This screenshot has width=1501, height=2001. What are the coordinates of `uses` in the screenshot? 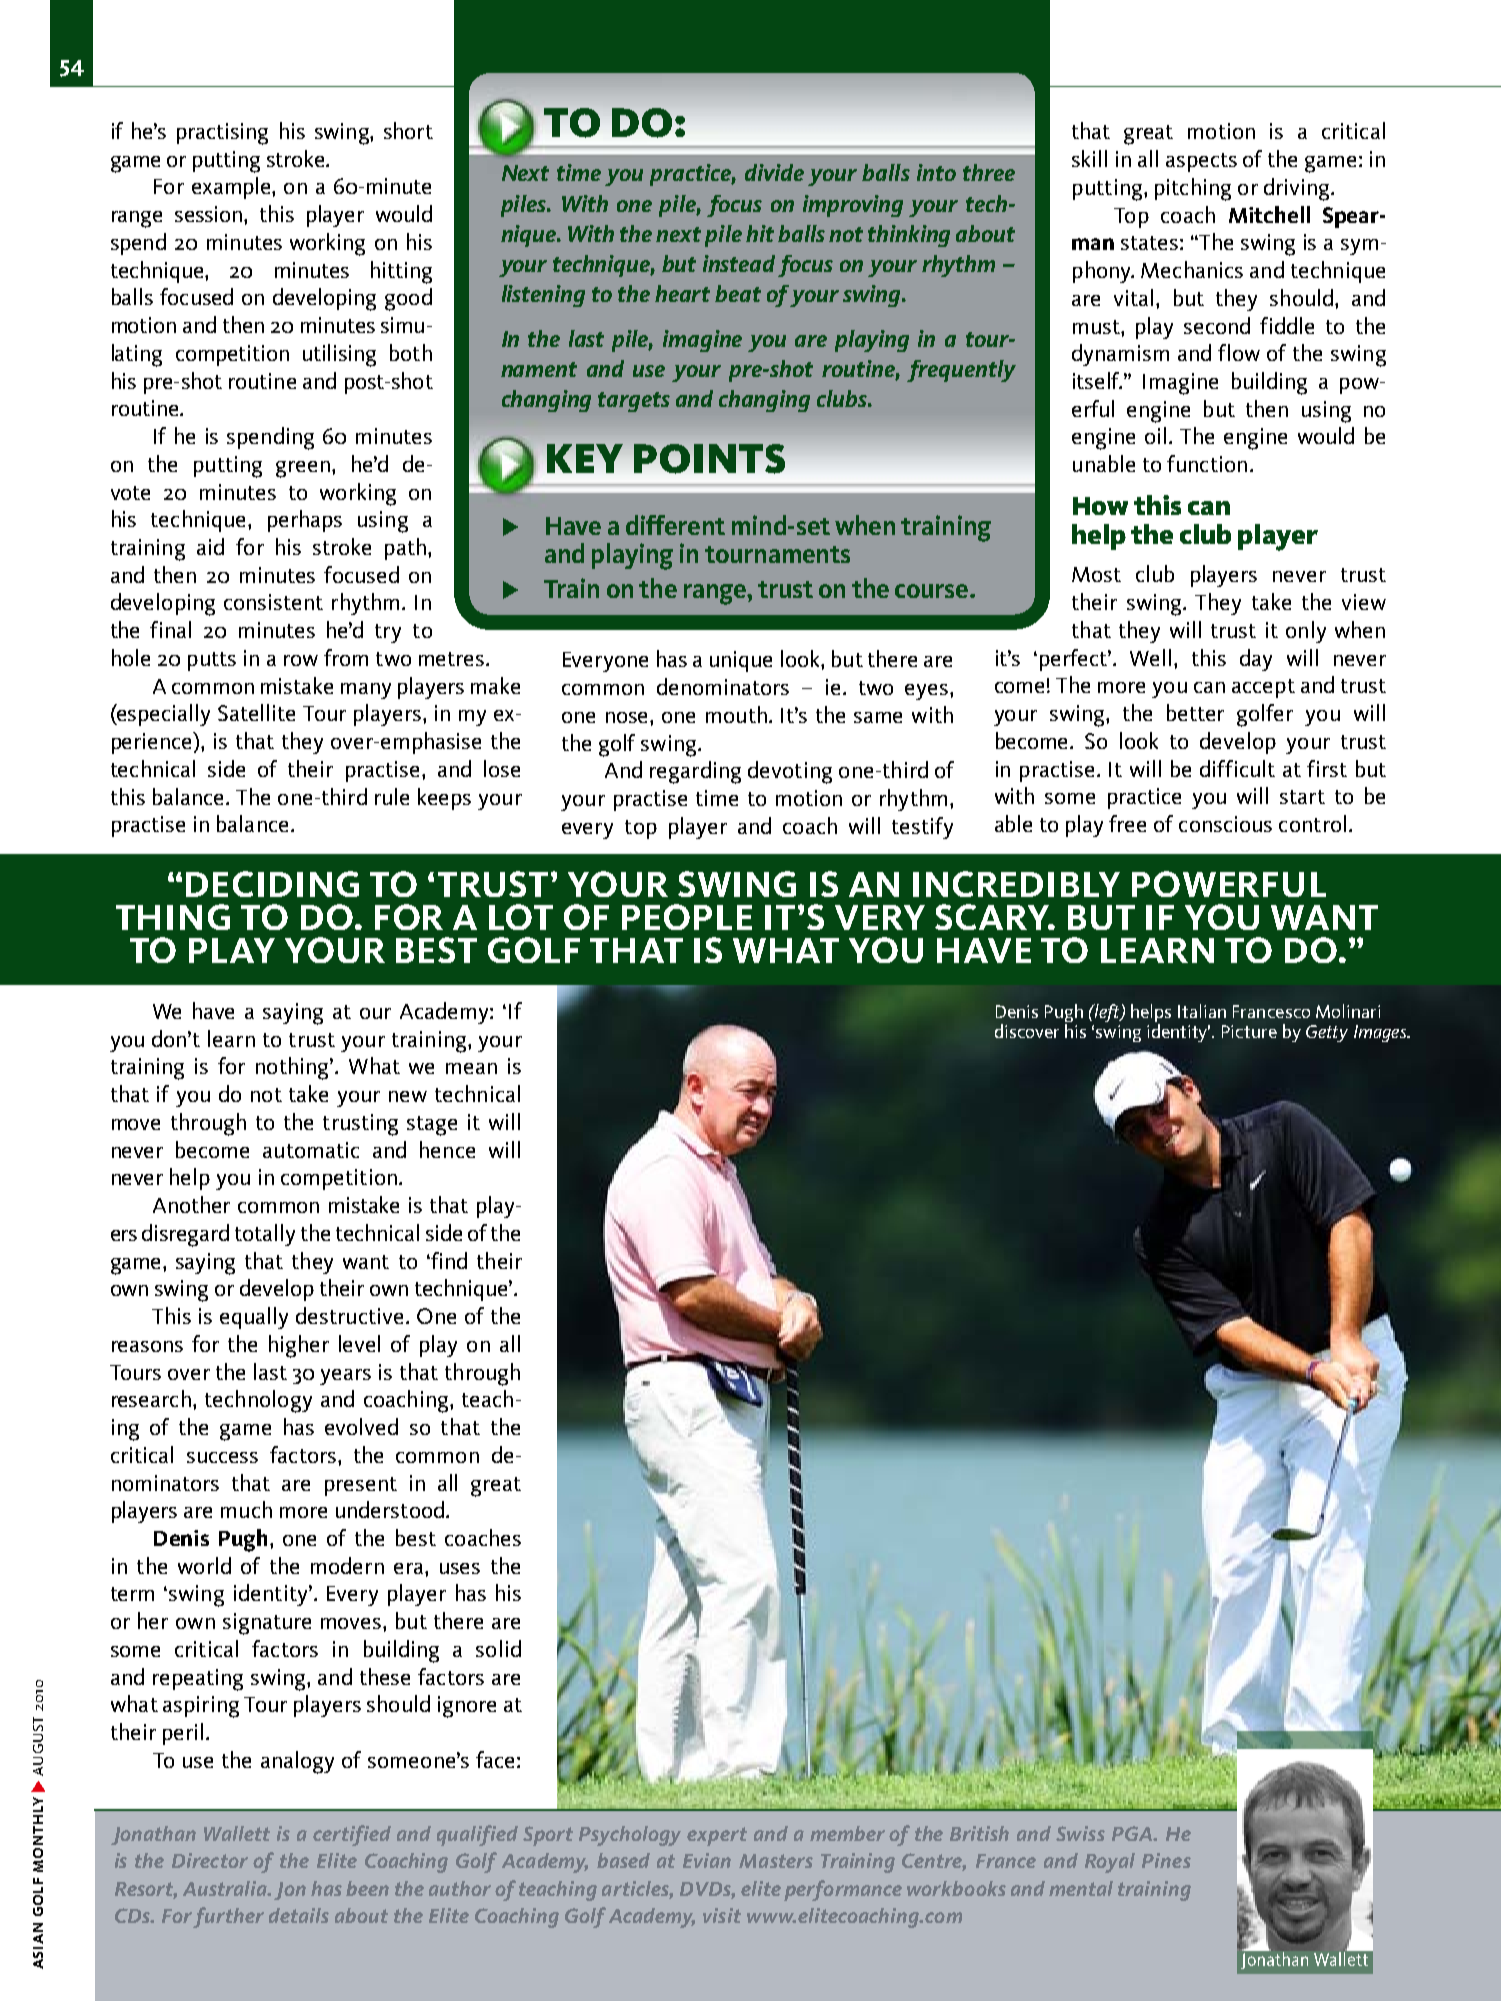 It's located at (460, 1568).
